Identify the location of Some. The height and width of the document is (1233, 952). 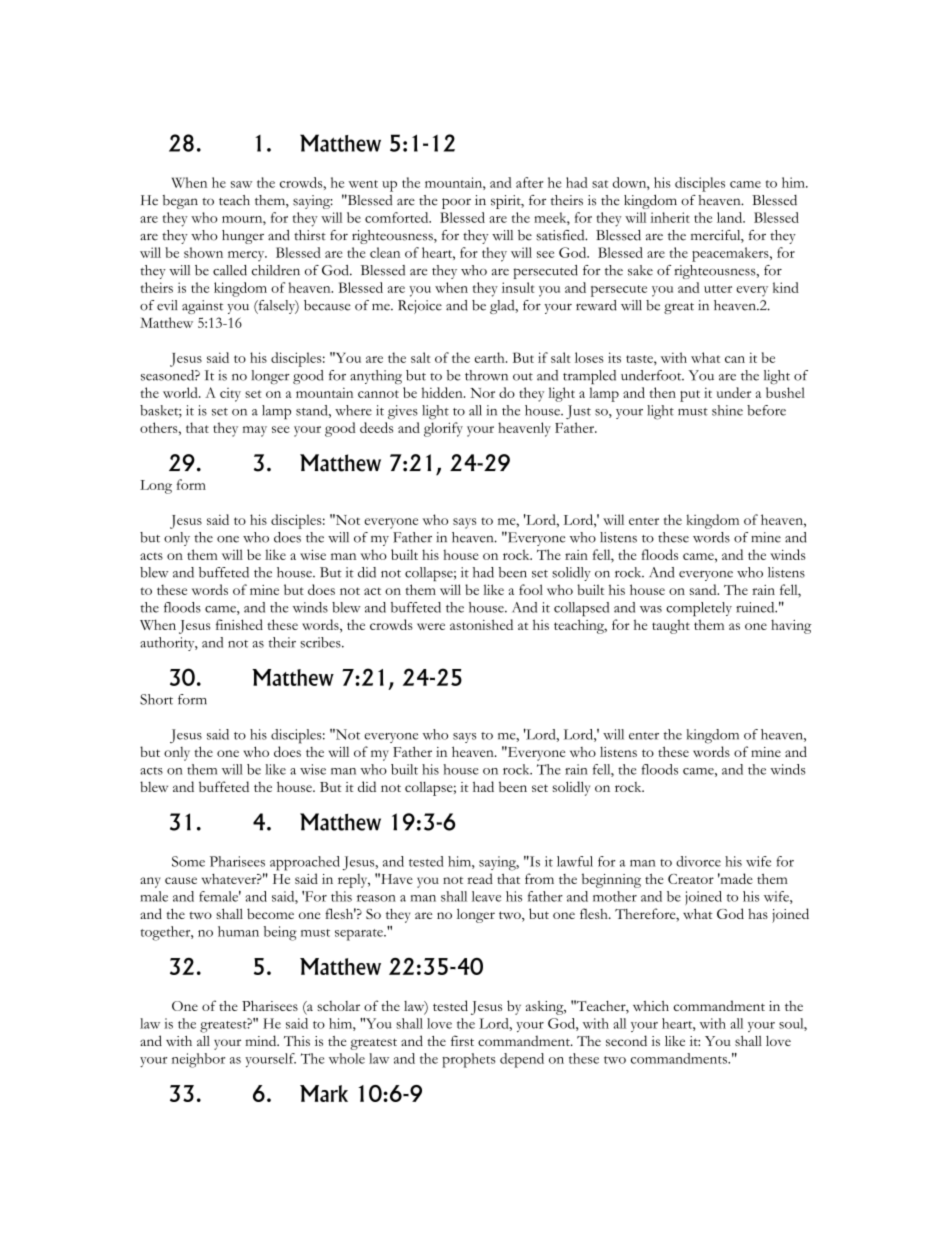
(188, 861).
